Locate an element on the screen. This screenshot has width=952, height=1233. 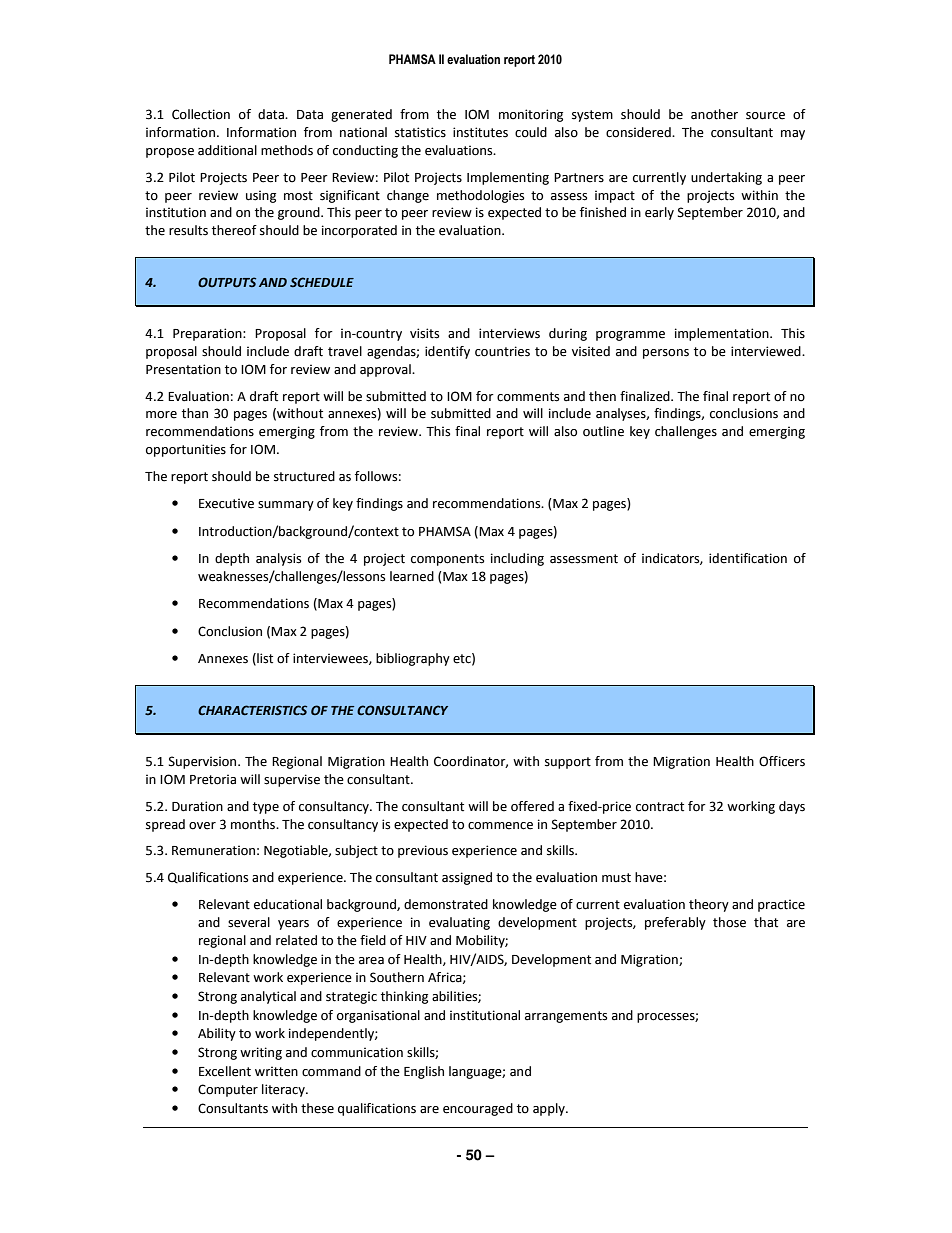
institutes is located at coordinates (480, 132).
